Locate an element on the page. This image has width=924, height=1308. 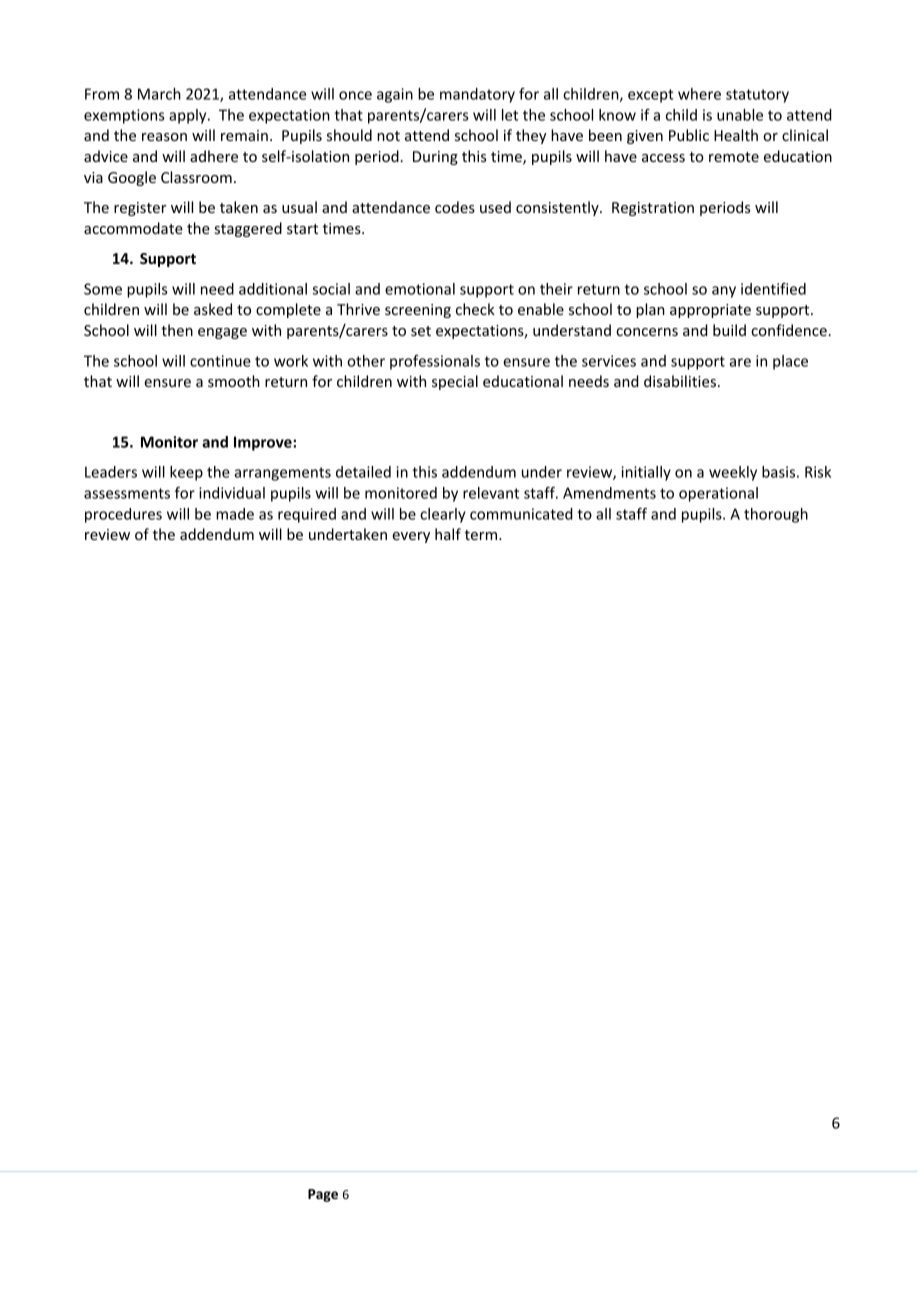
Page is located at coordinates (323, 1195).
